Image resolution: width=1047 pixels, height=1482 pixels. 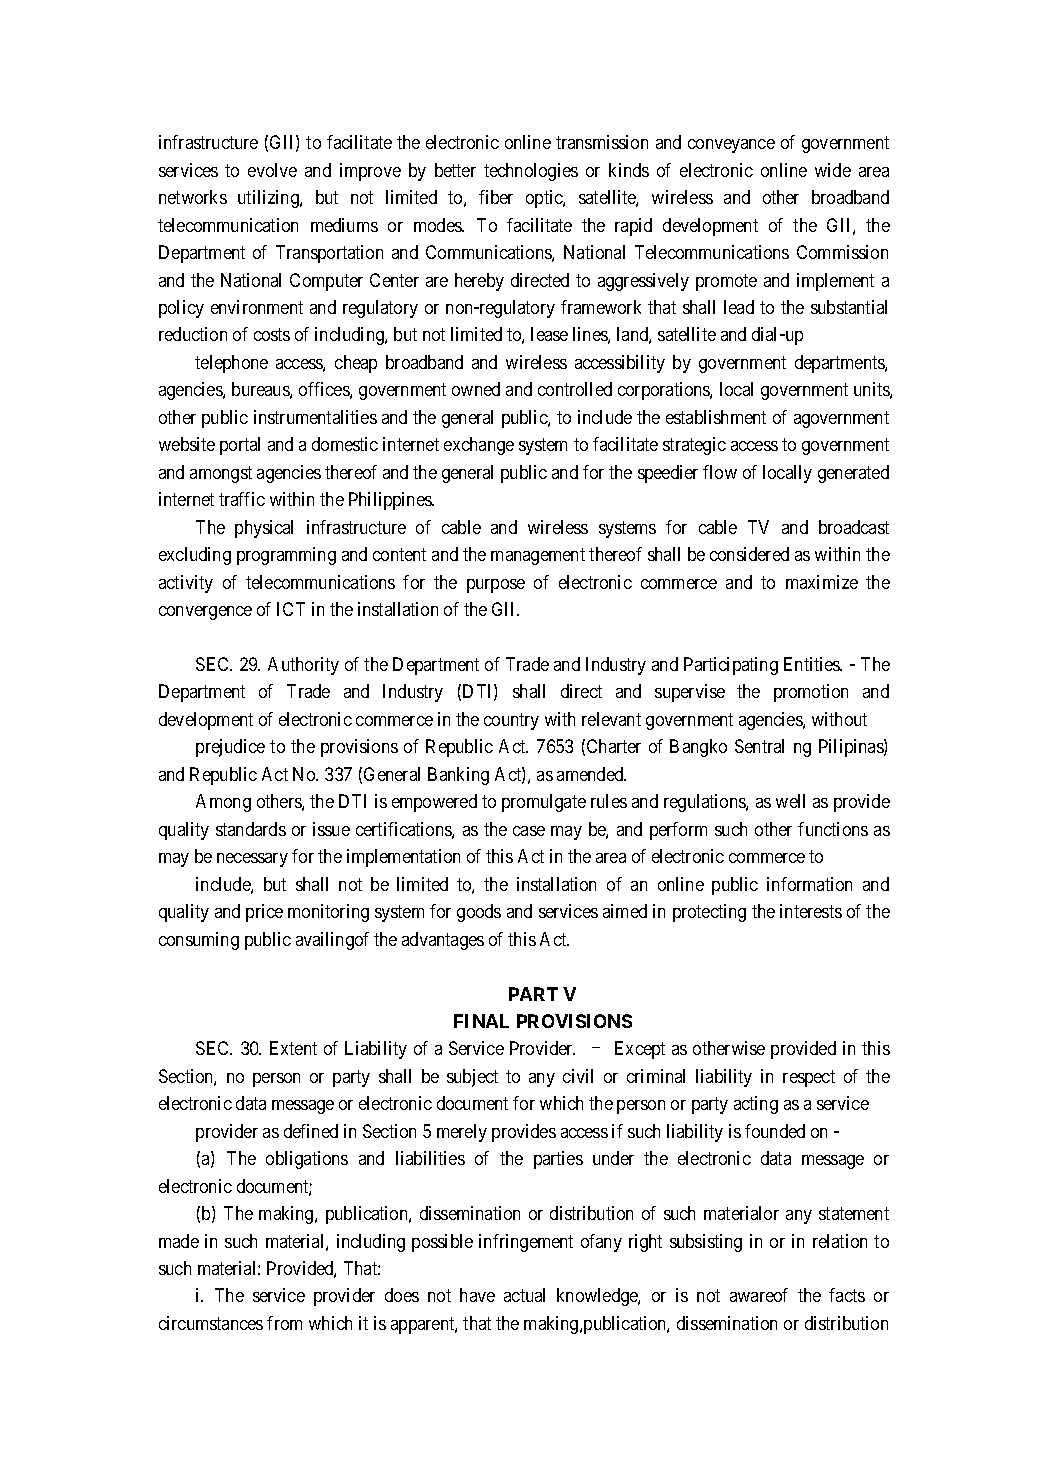 What do you see at coordinates (230, 748) in the screenshot?
I see `prejudice` at bounding box center [230, 748].
